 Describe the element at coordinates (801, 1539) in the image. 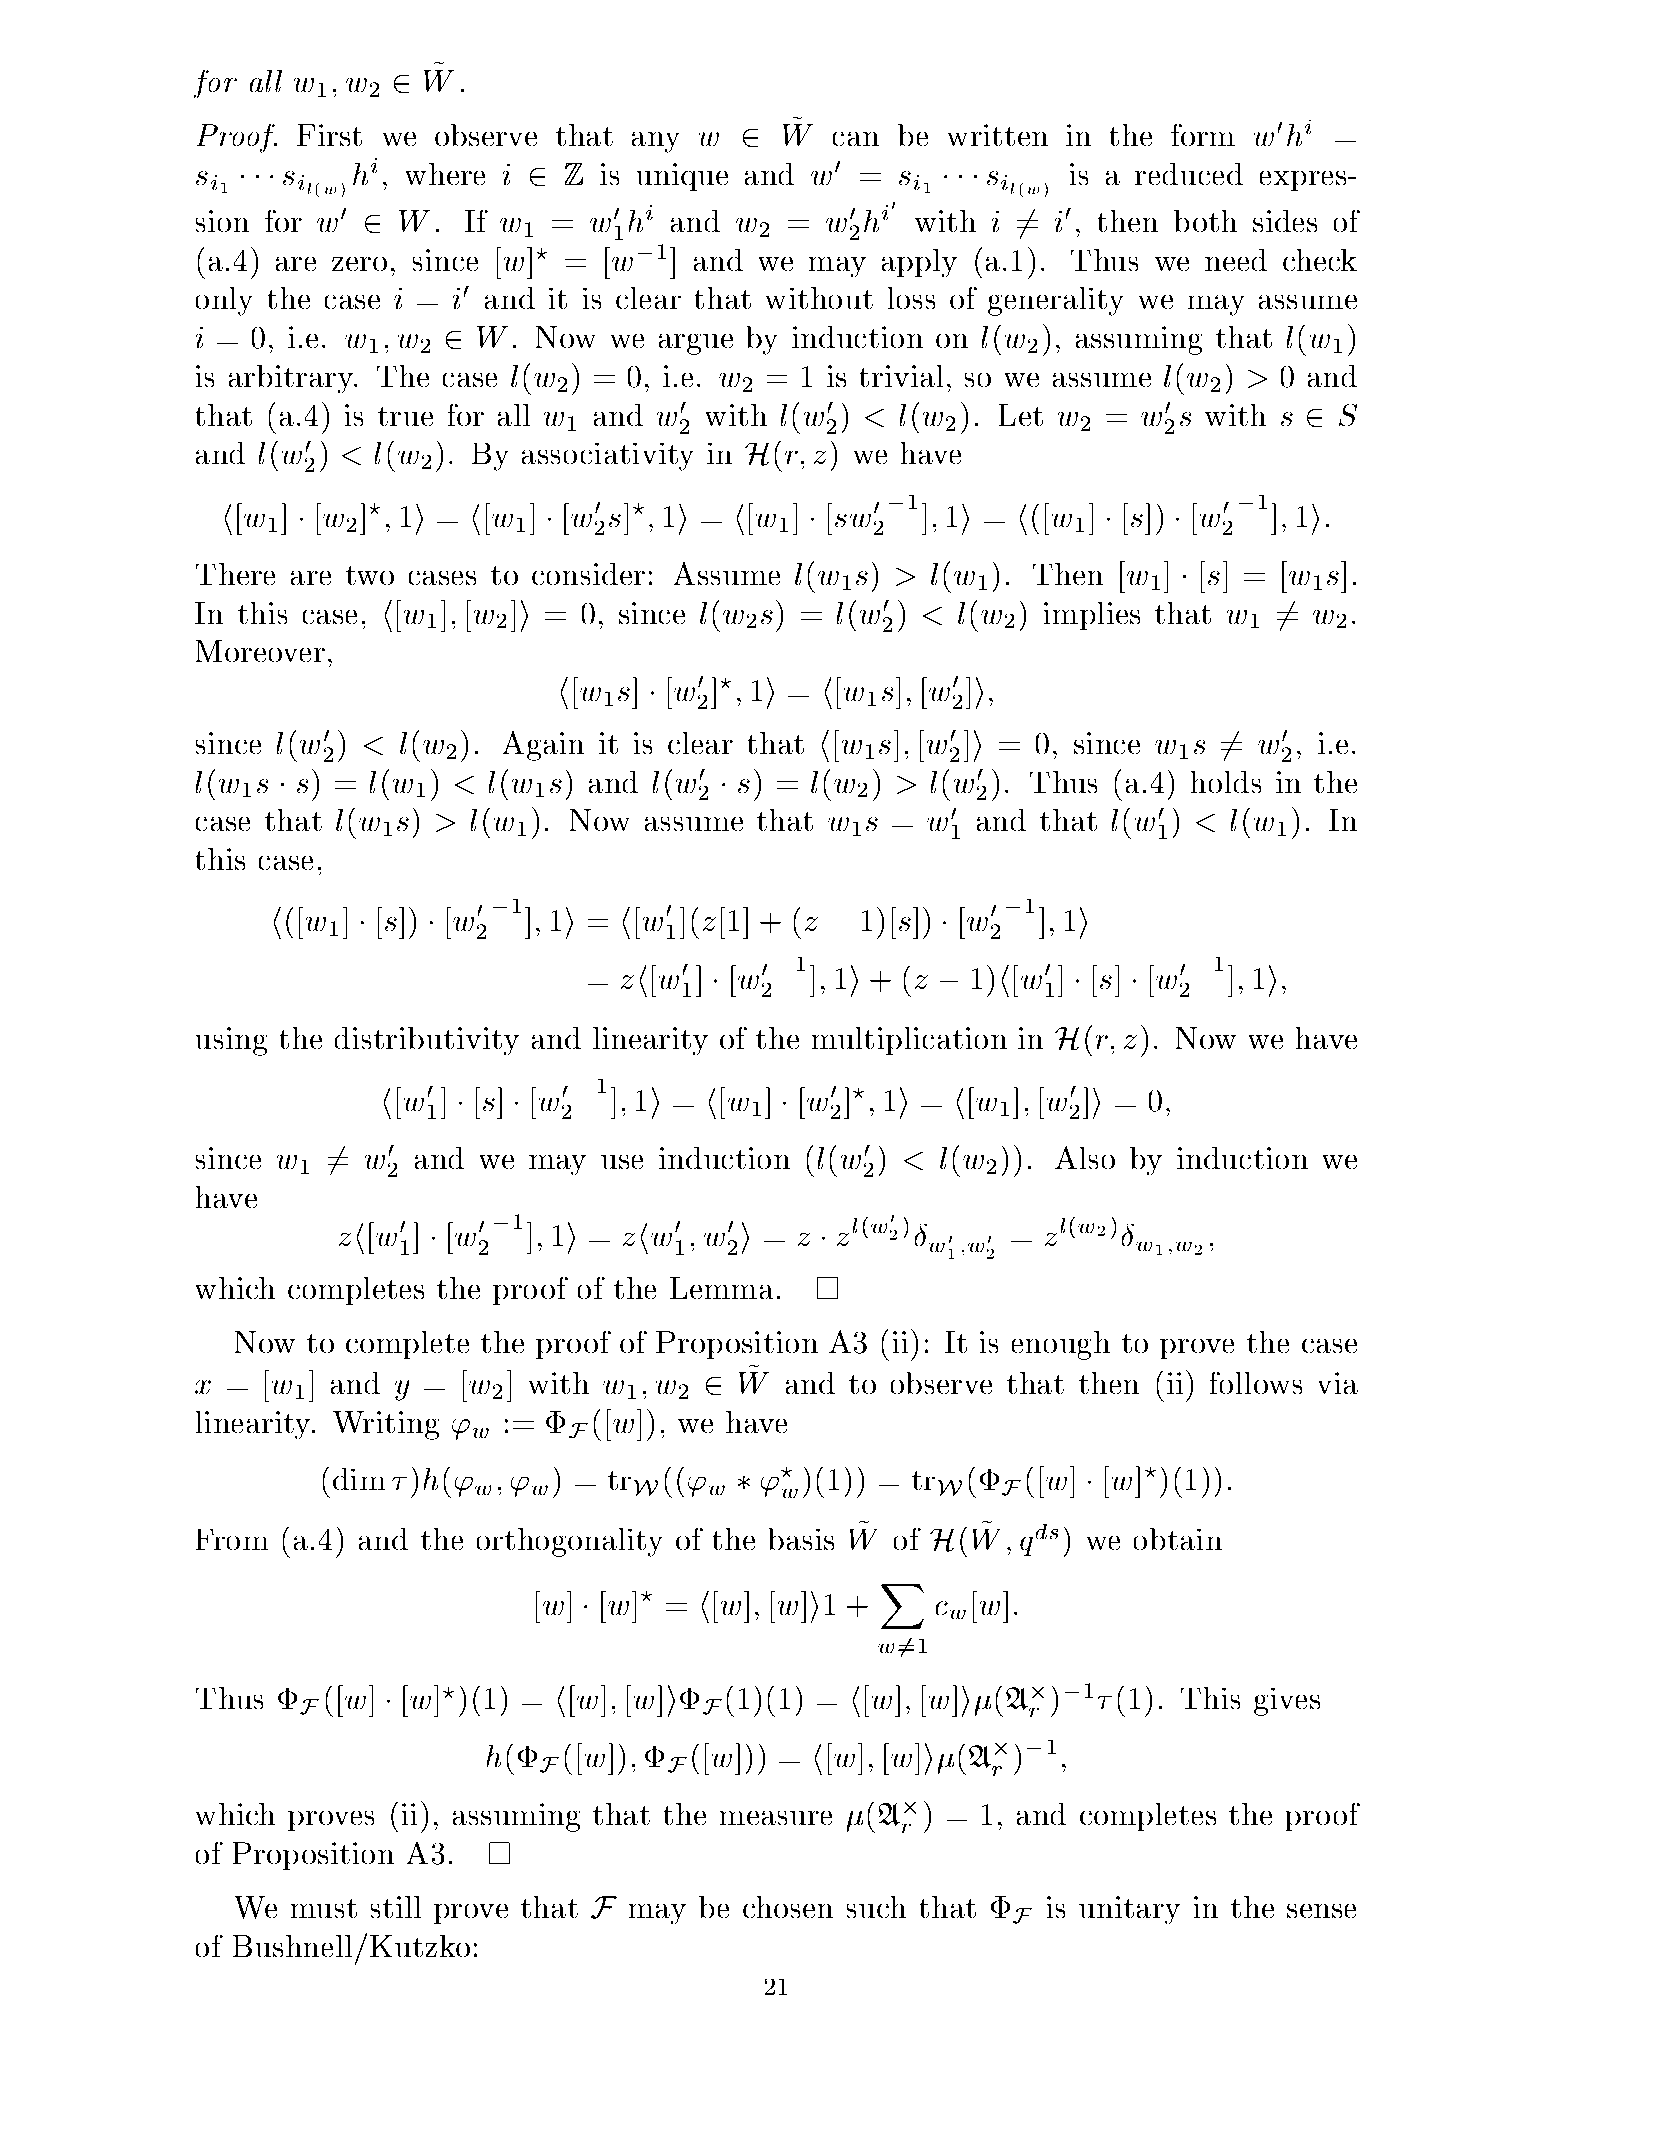

I see `basis` at that location.
